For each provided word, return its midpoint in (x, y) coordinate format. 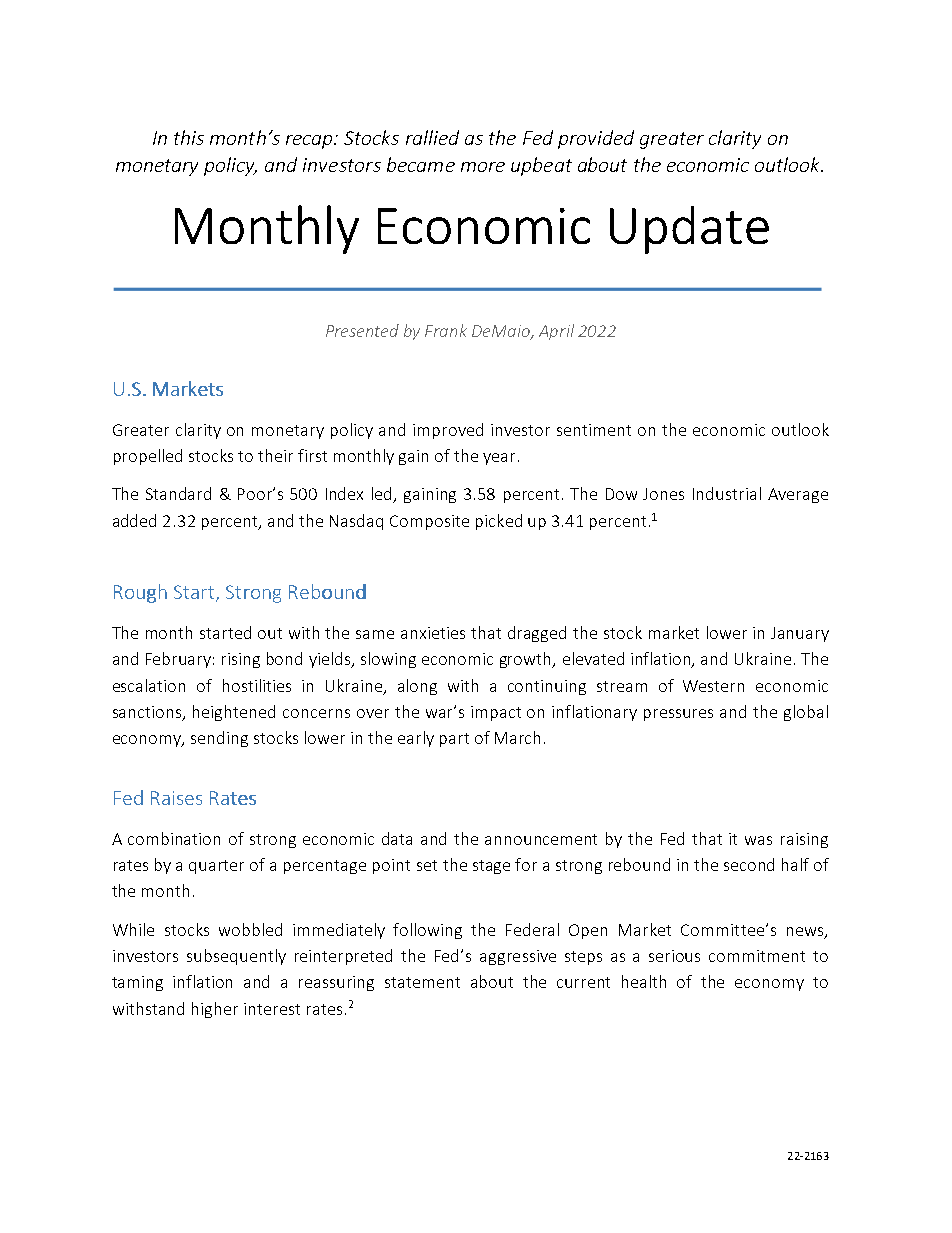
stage (491, 867)
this (189, 137)
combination (174, 838)
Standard (178, 493)
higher (215, 1010)
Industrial (727, 493)
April (556, 332)
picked (499, 522)
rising (241, 660)
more (483, 167)
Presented (362, 330)
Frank (446, 330)
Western (713, 686)
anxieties (433, 633)
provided (596, 139)
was (758, 840)
